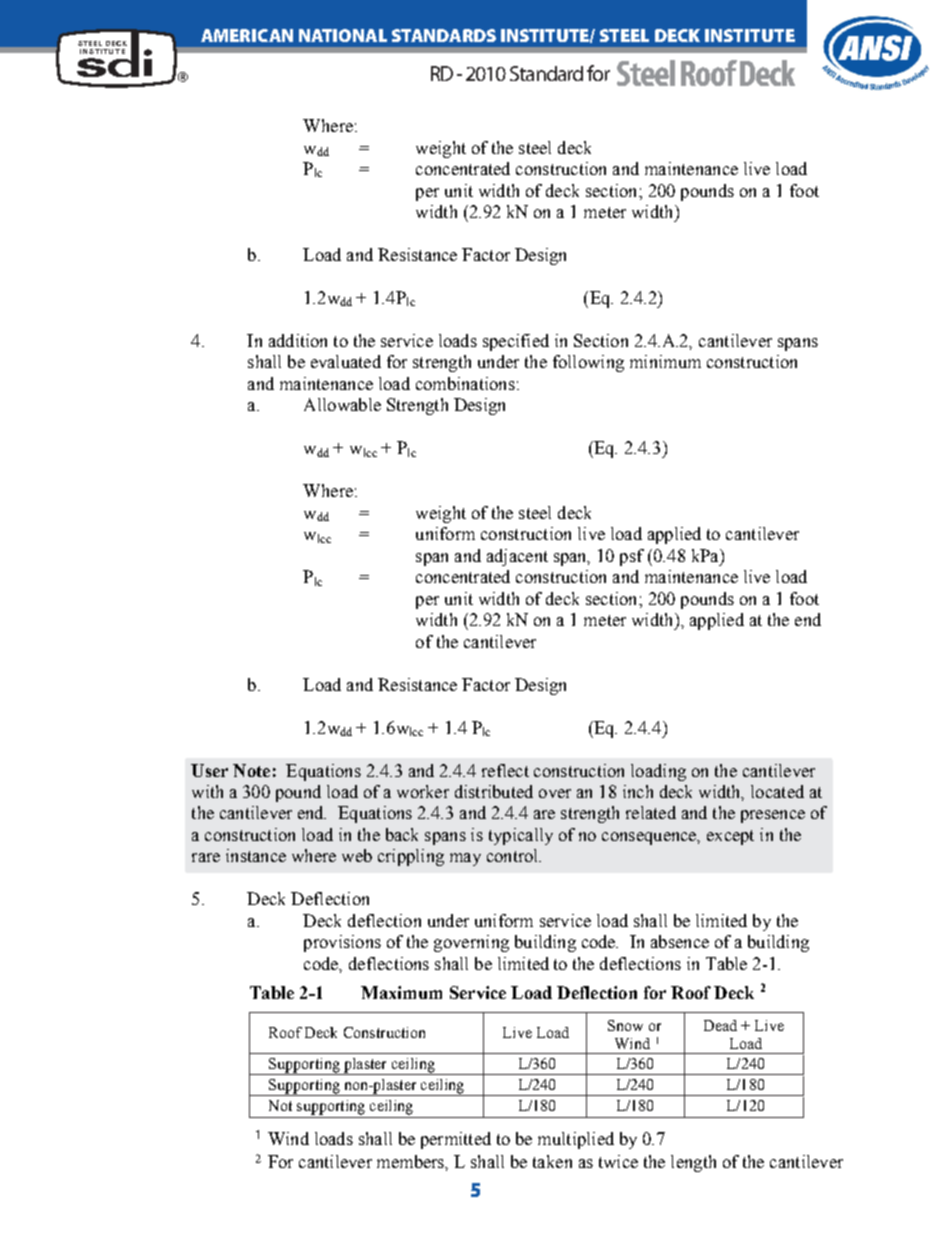 This screenshot has height=1233, width=952. What do you see at coordinates (251, 770) in the screenshot?
I see `Note` at bounding box center [251, 770].
